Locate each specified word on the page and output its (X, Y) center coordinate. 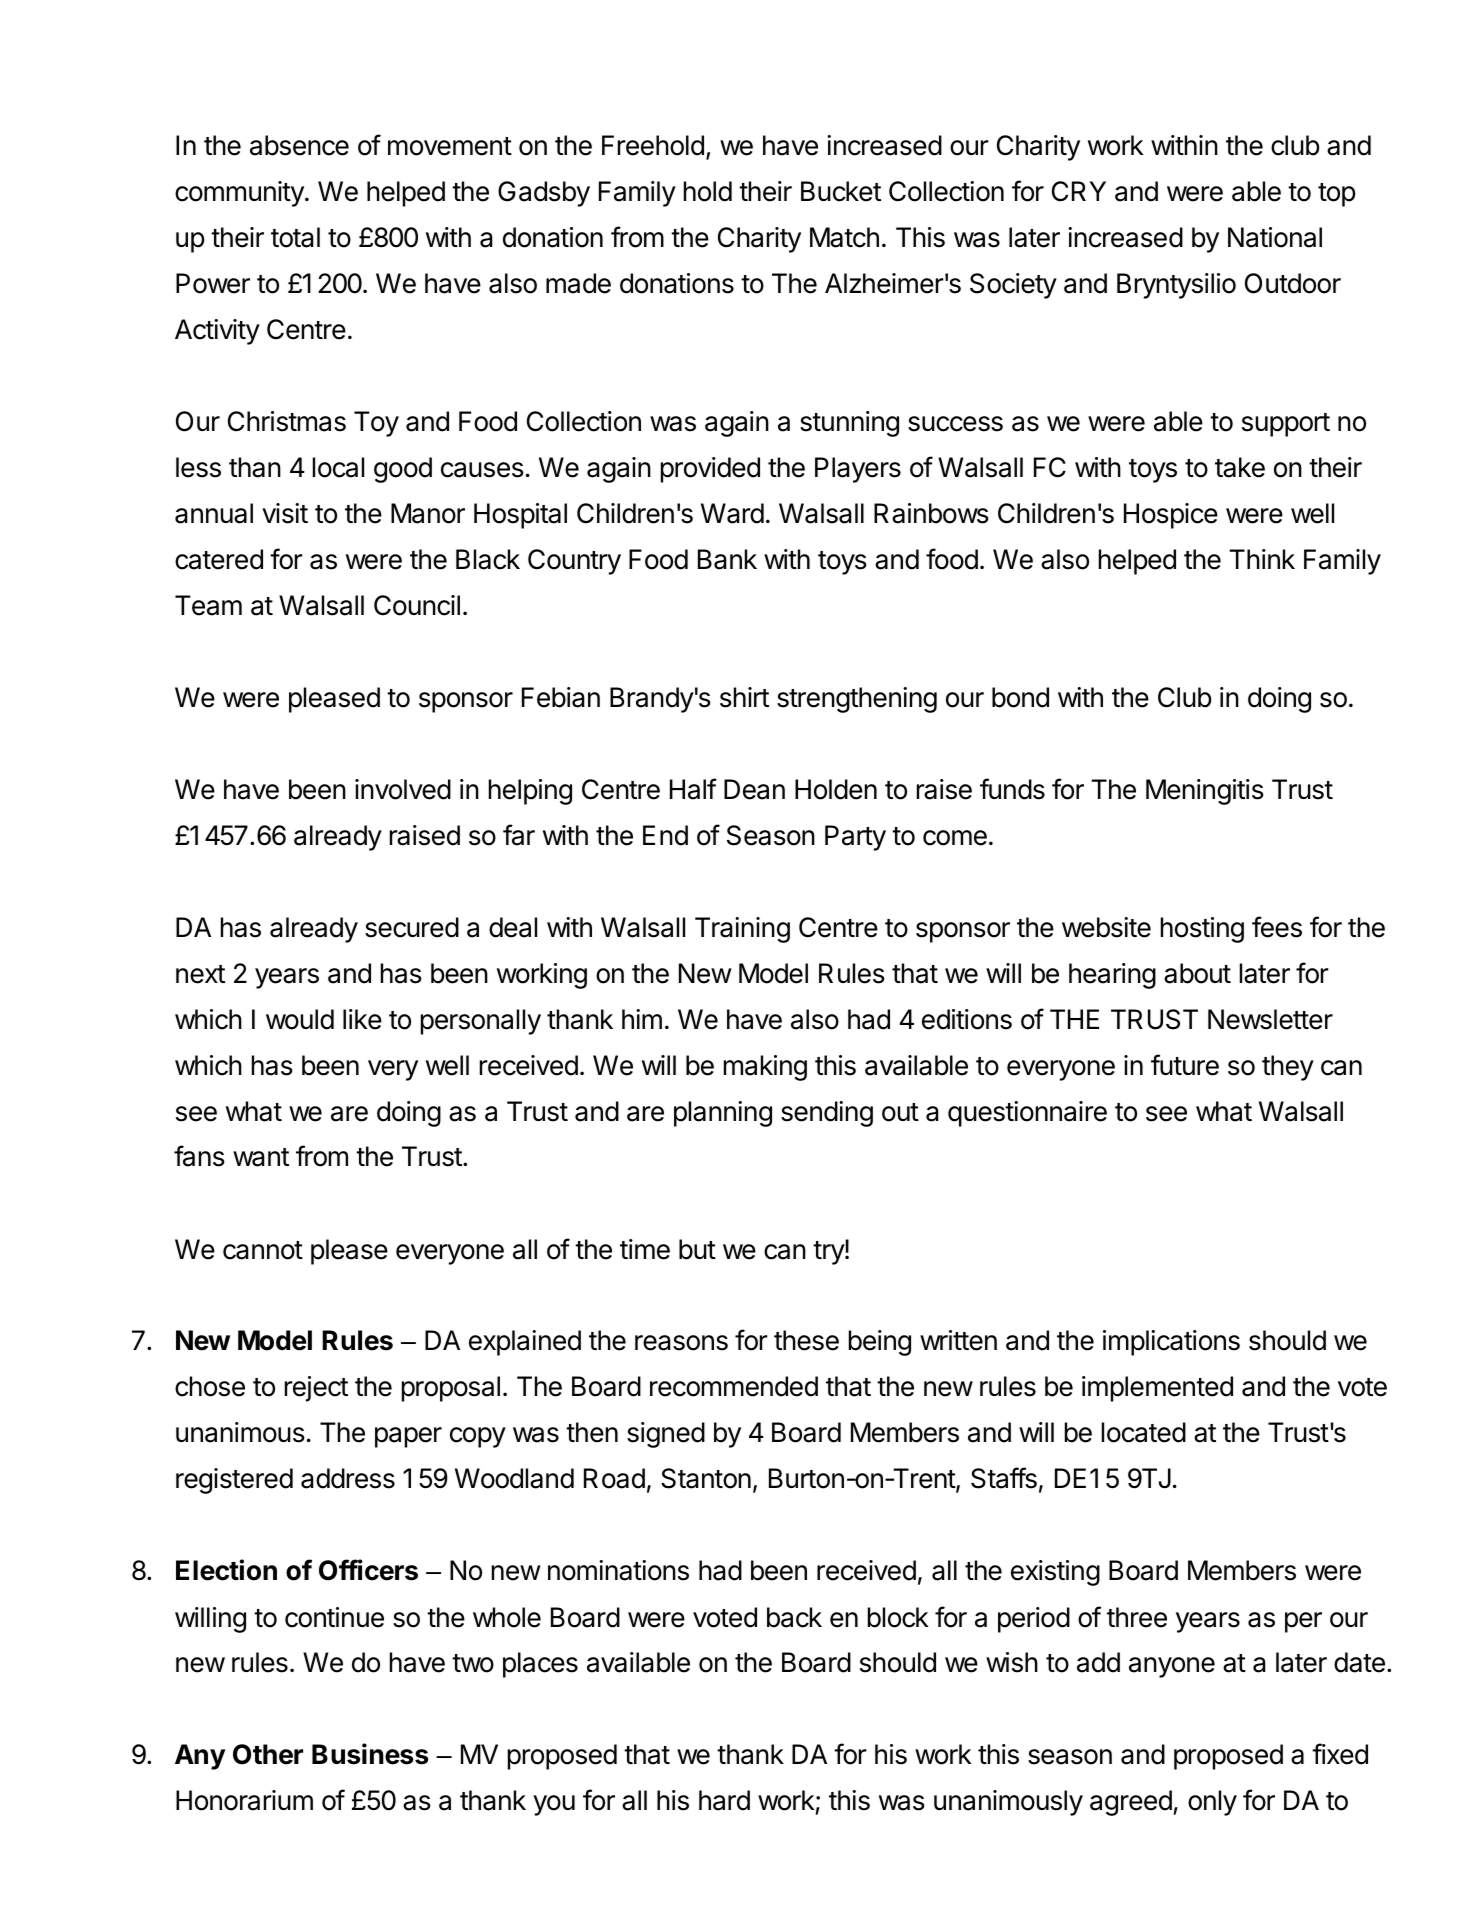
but (697, 1249)
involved (403, 789)
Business (370, 1754)
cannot (263, 1250)
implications (1171, 1343)
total (295, 237)
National (1275, 237)
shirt (744, 697)
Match (844, 237)
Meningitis (1205, 792)
